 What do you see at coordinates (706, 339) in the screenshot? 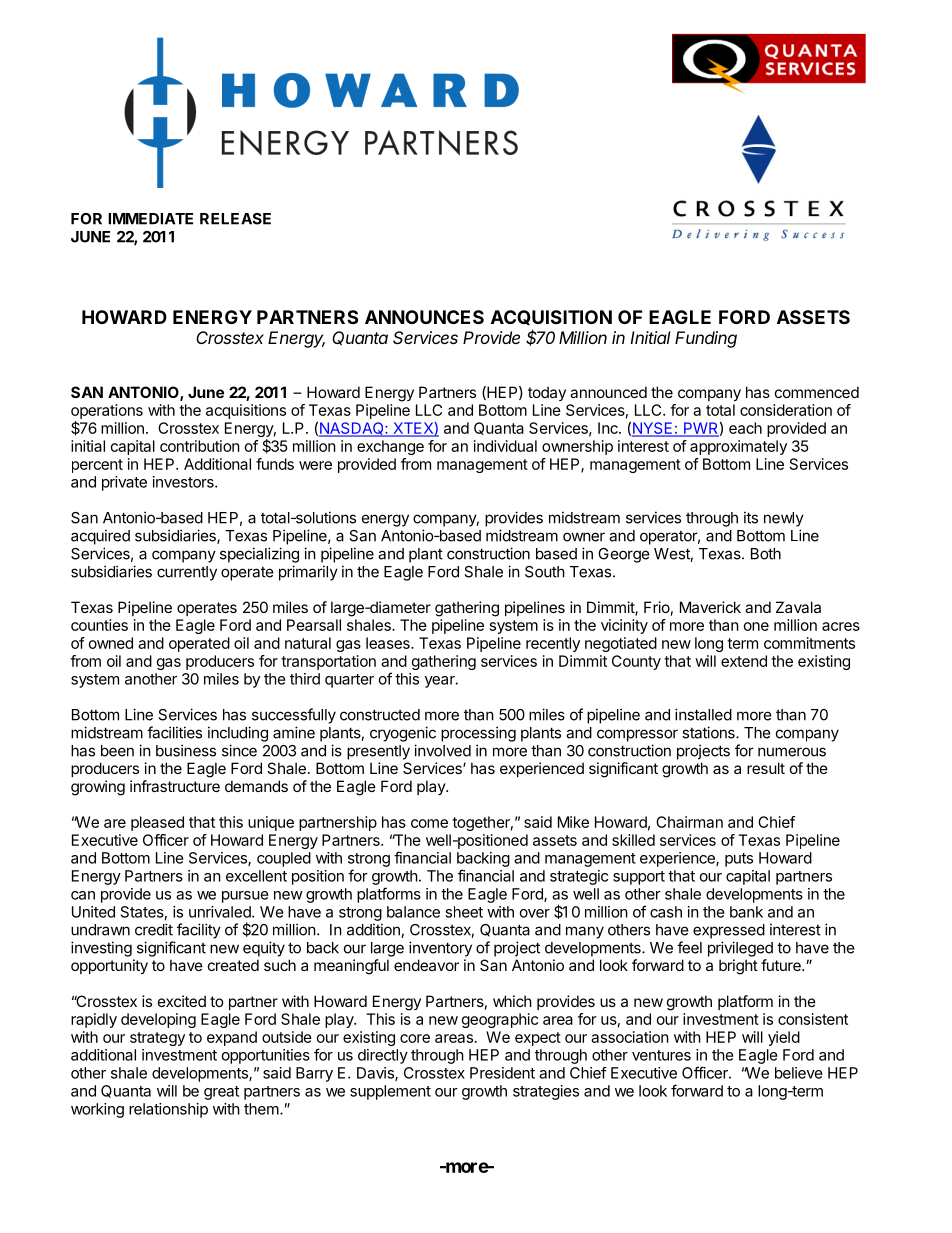
I see `Funding` at bounding box center [706, 339].
